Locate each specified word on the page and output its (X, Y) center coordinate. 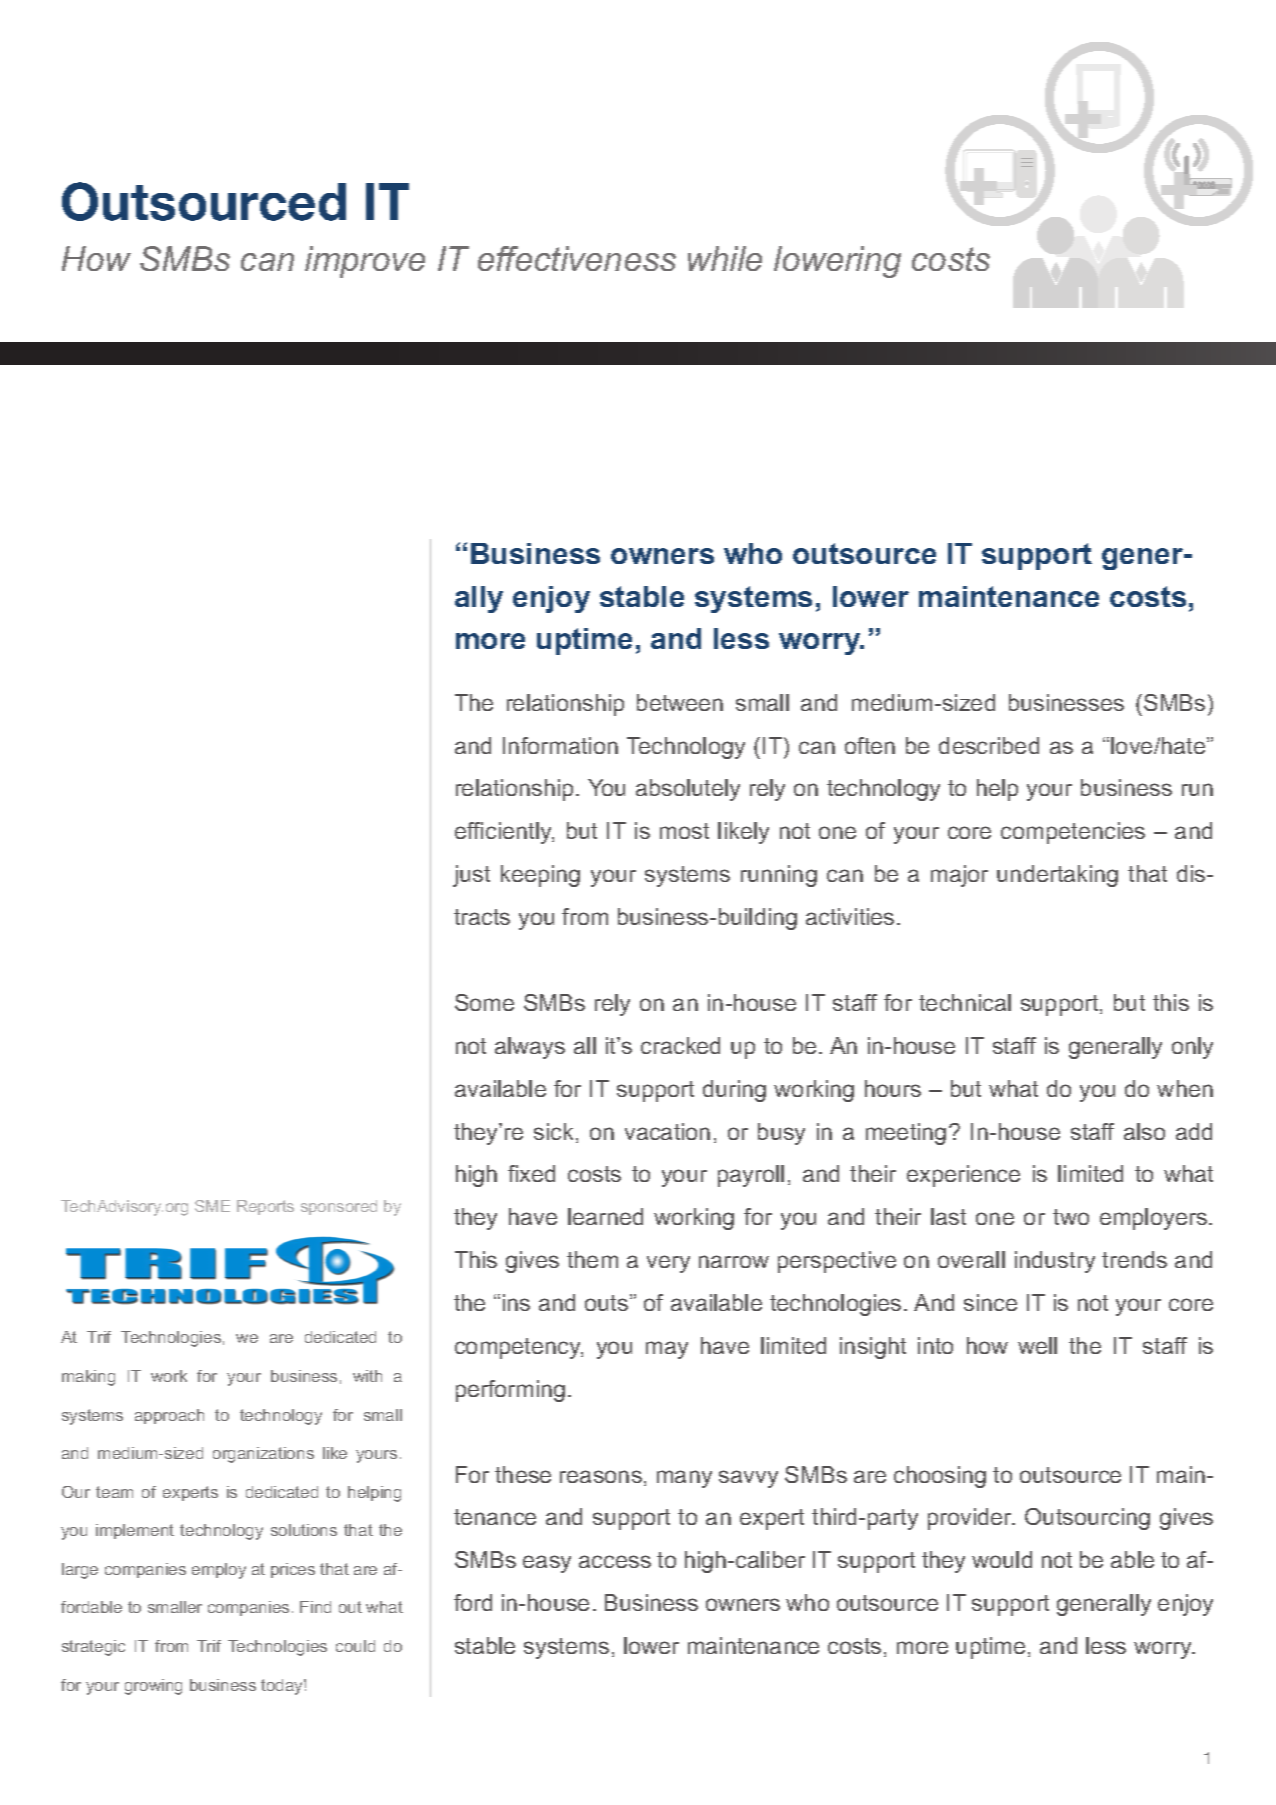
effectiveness (577, 258)
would (1002, 1559)
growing (153, 1687)
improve (365, 262)
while (725, 258)
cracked (680, 1045)
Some (484, 1002)
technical (965, 1002)
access (615, 1561)
